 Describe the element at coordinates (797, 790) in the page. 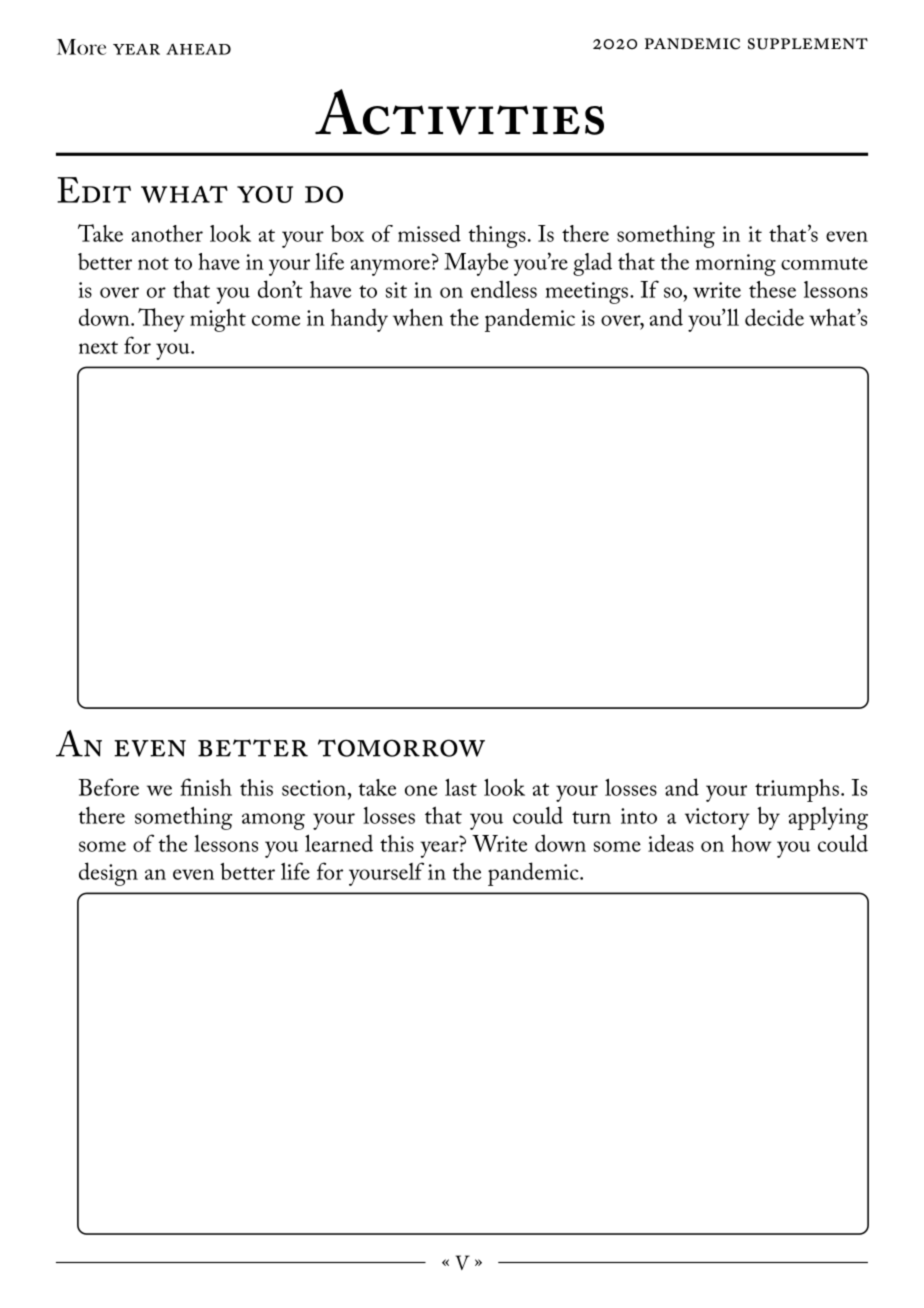

I see `triumphs` at that location.
